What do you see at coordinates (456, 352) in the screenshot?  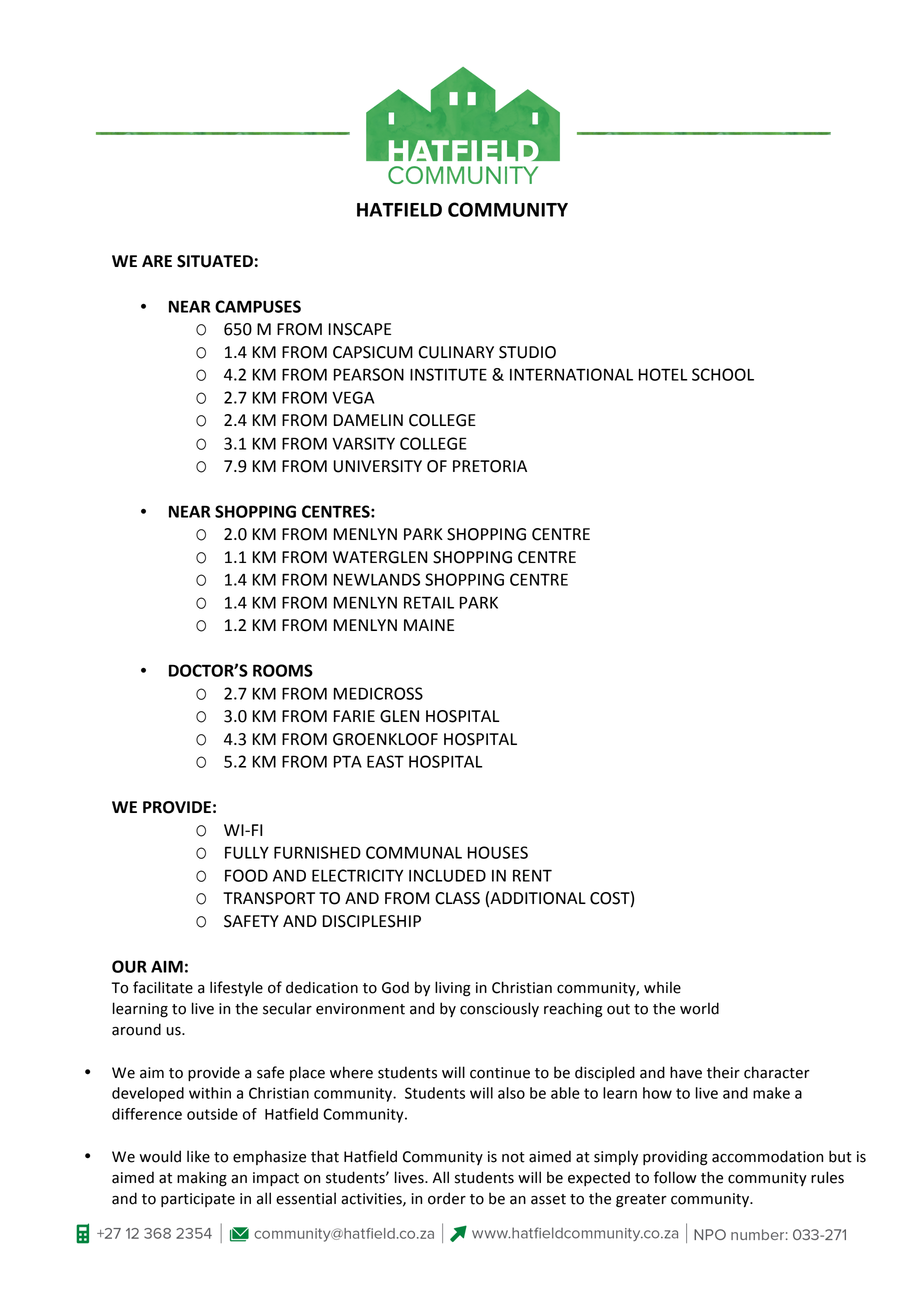 I see `CULINARY` at bounding box center [456, 352].
